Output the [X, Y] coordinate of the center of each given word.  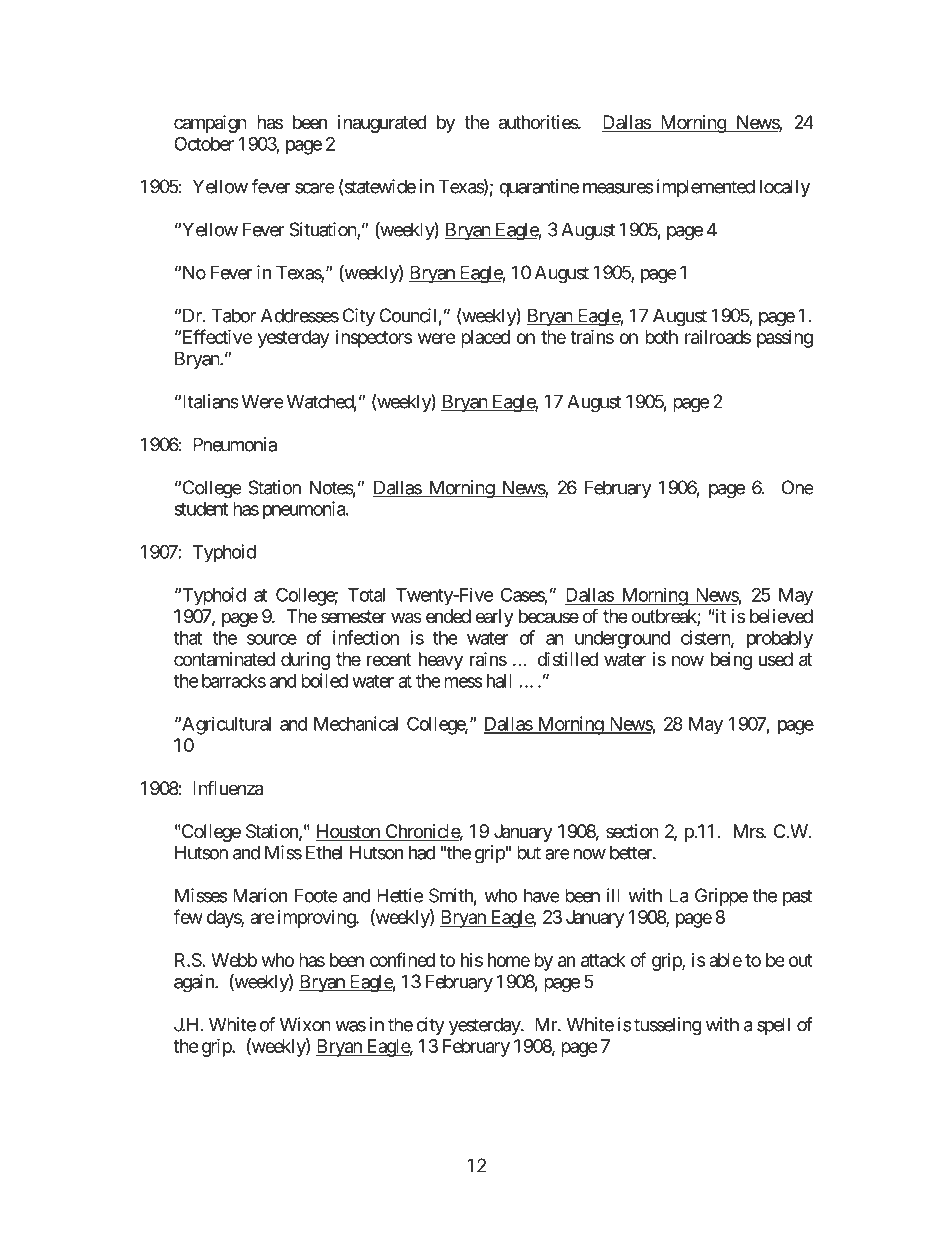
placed [485, 339]
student [201, 509]
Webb [234, 960]
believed [781, 616]
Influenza [228, 788]
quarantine [539, 188]
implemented [706, 188]
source [272, 639]
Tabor [234, 315]
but [529, 852]
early [495, 618]
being [731, 661]
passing [785, 339]
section [632, 831]
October [204, 143]
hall [499, 681]
